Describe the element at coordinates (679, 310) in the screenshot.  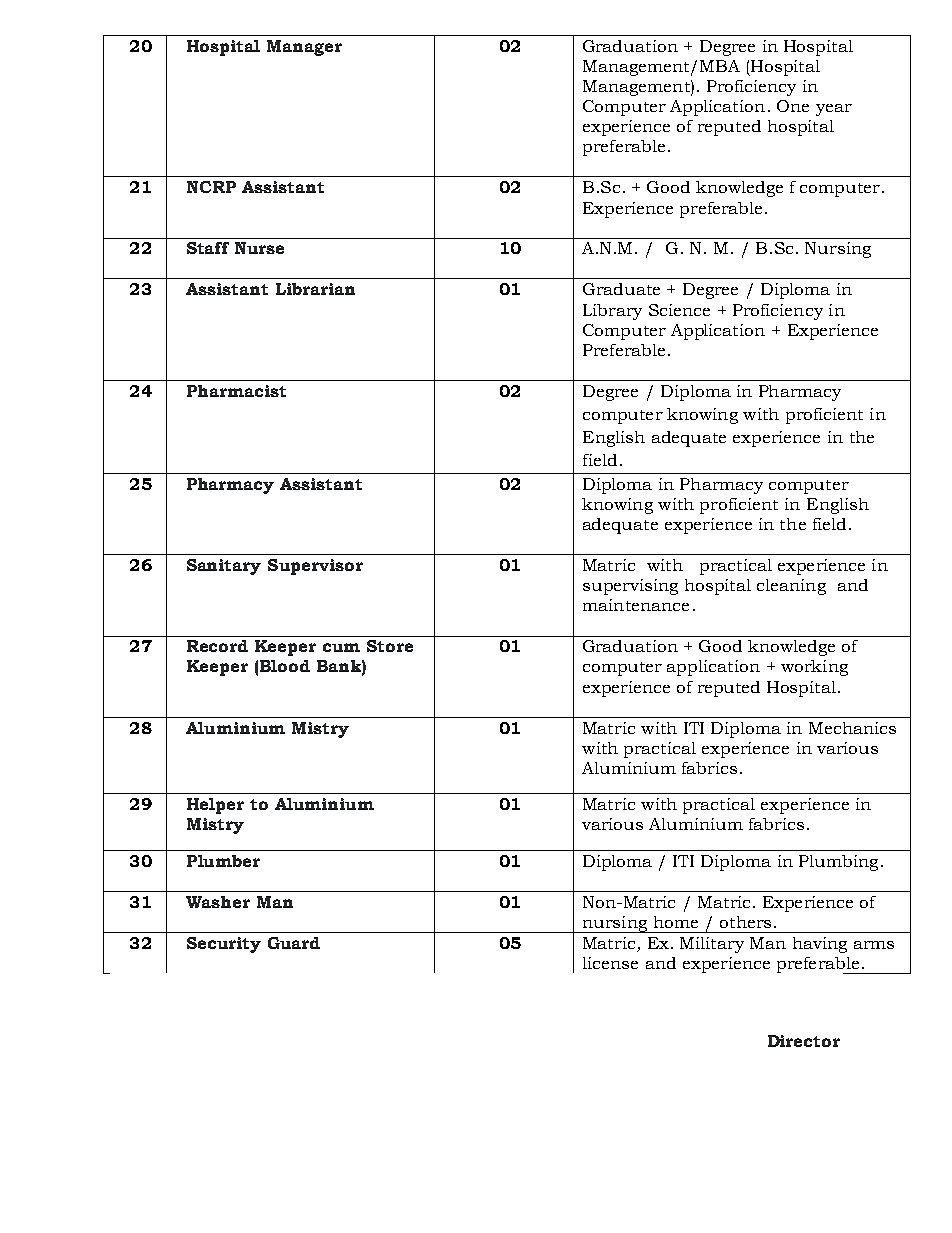
I see `Science` at that location.
